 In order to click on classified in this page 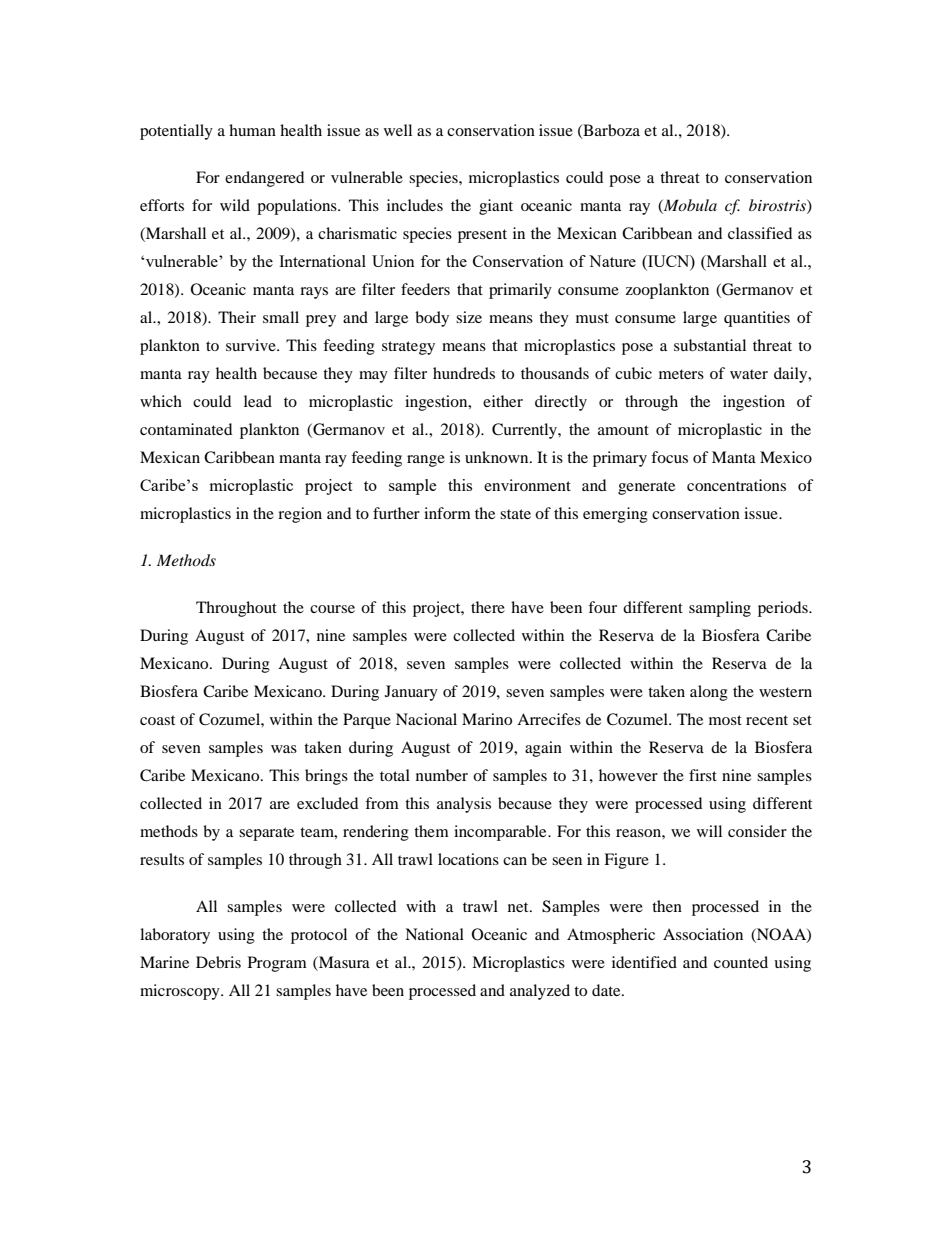, I will do `click(760, 233)`.
